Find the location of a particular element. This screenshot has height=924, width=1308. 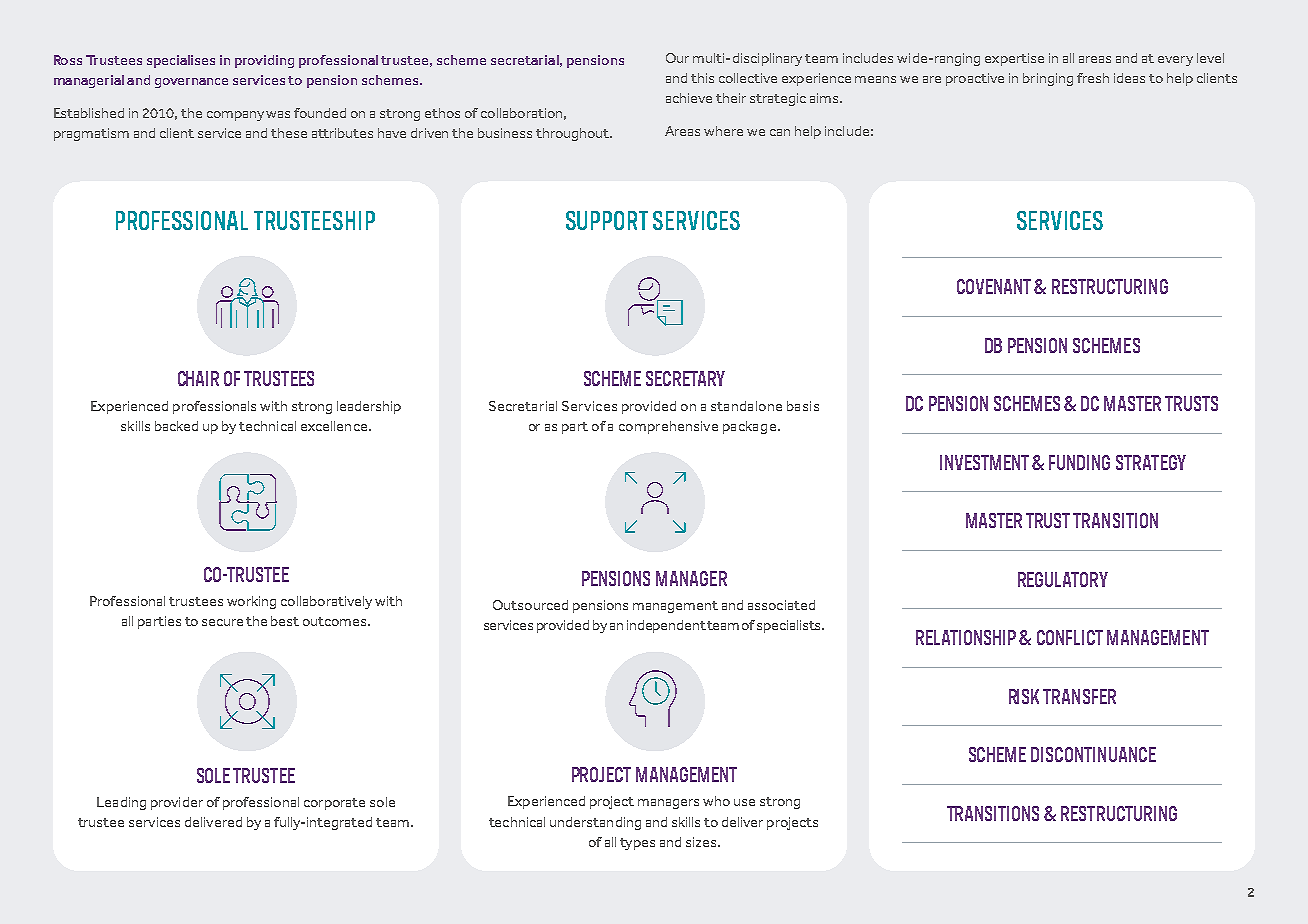

this is located at coordinates (702, 78).
